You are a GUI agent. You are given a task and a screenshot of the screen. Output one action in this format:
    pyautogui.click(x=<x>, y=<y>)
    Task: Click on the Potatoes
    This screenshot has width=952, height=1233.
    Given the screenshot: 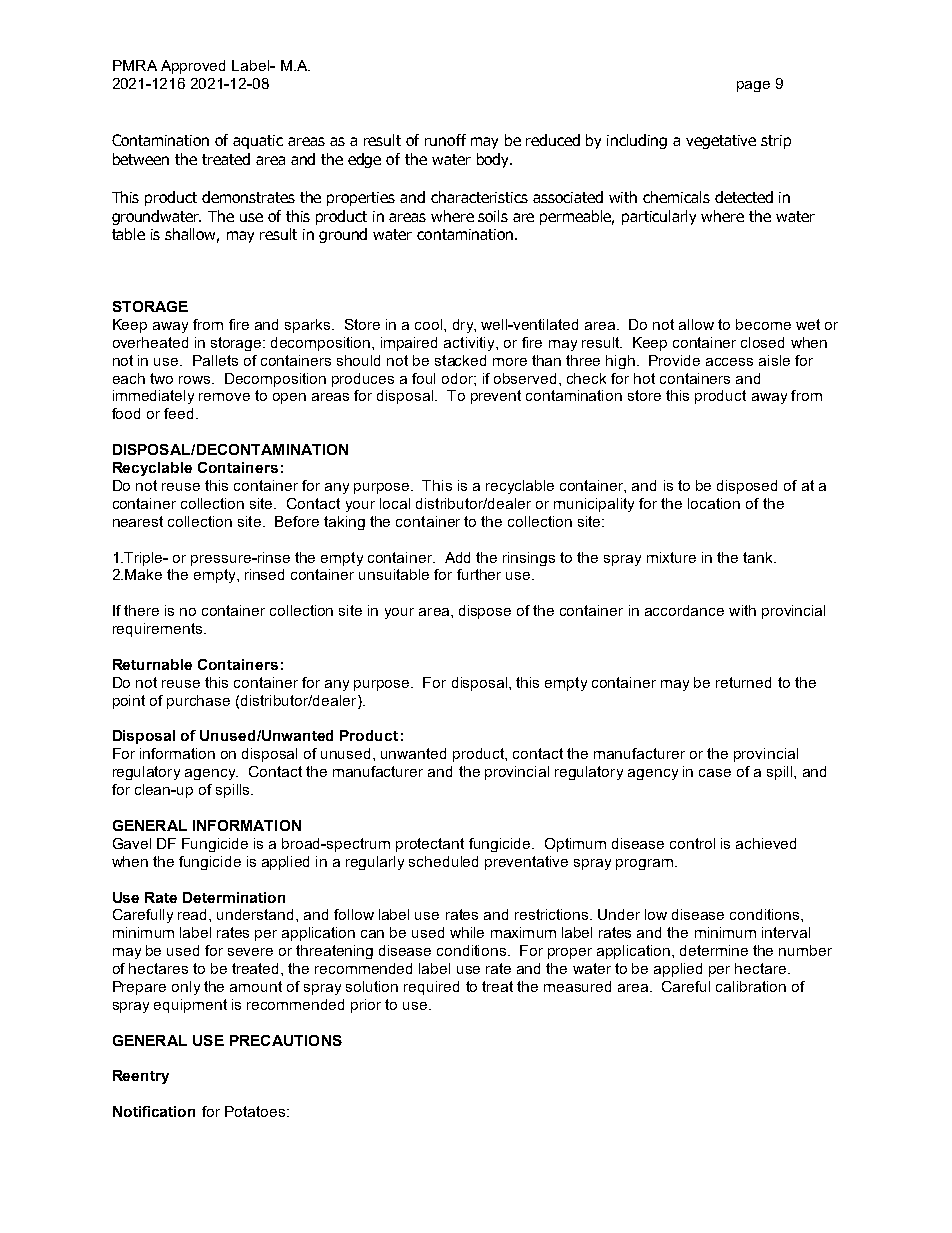 What is the action you would take?
    pyautogui.click(x=255, y=1111)
